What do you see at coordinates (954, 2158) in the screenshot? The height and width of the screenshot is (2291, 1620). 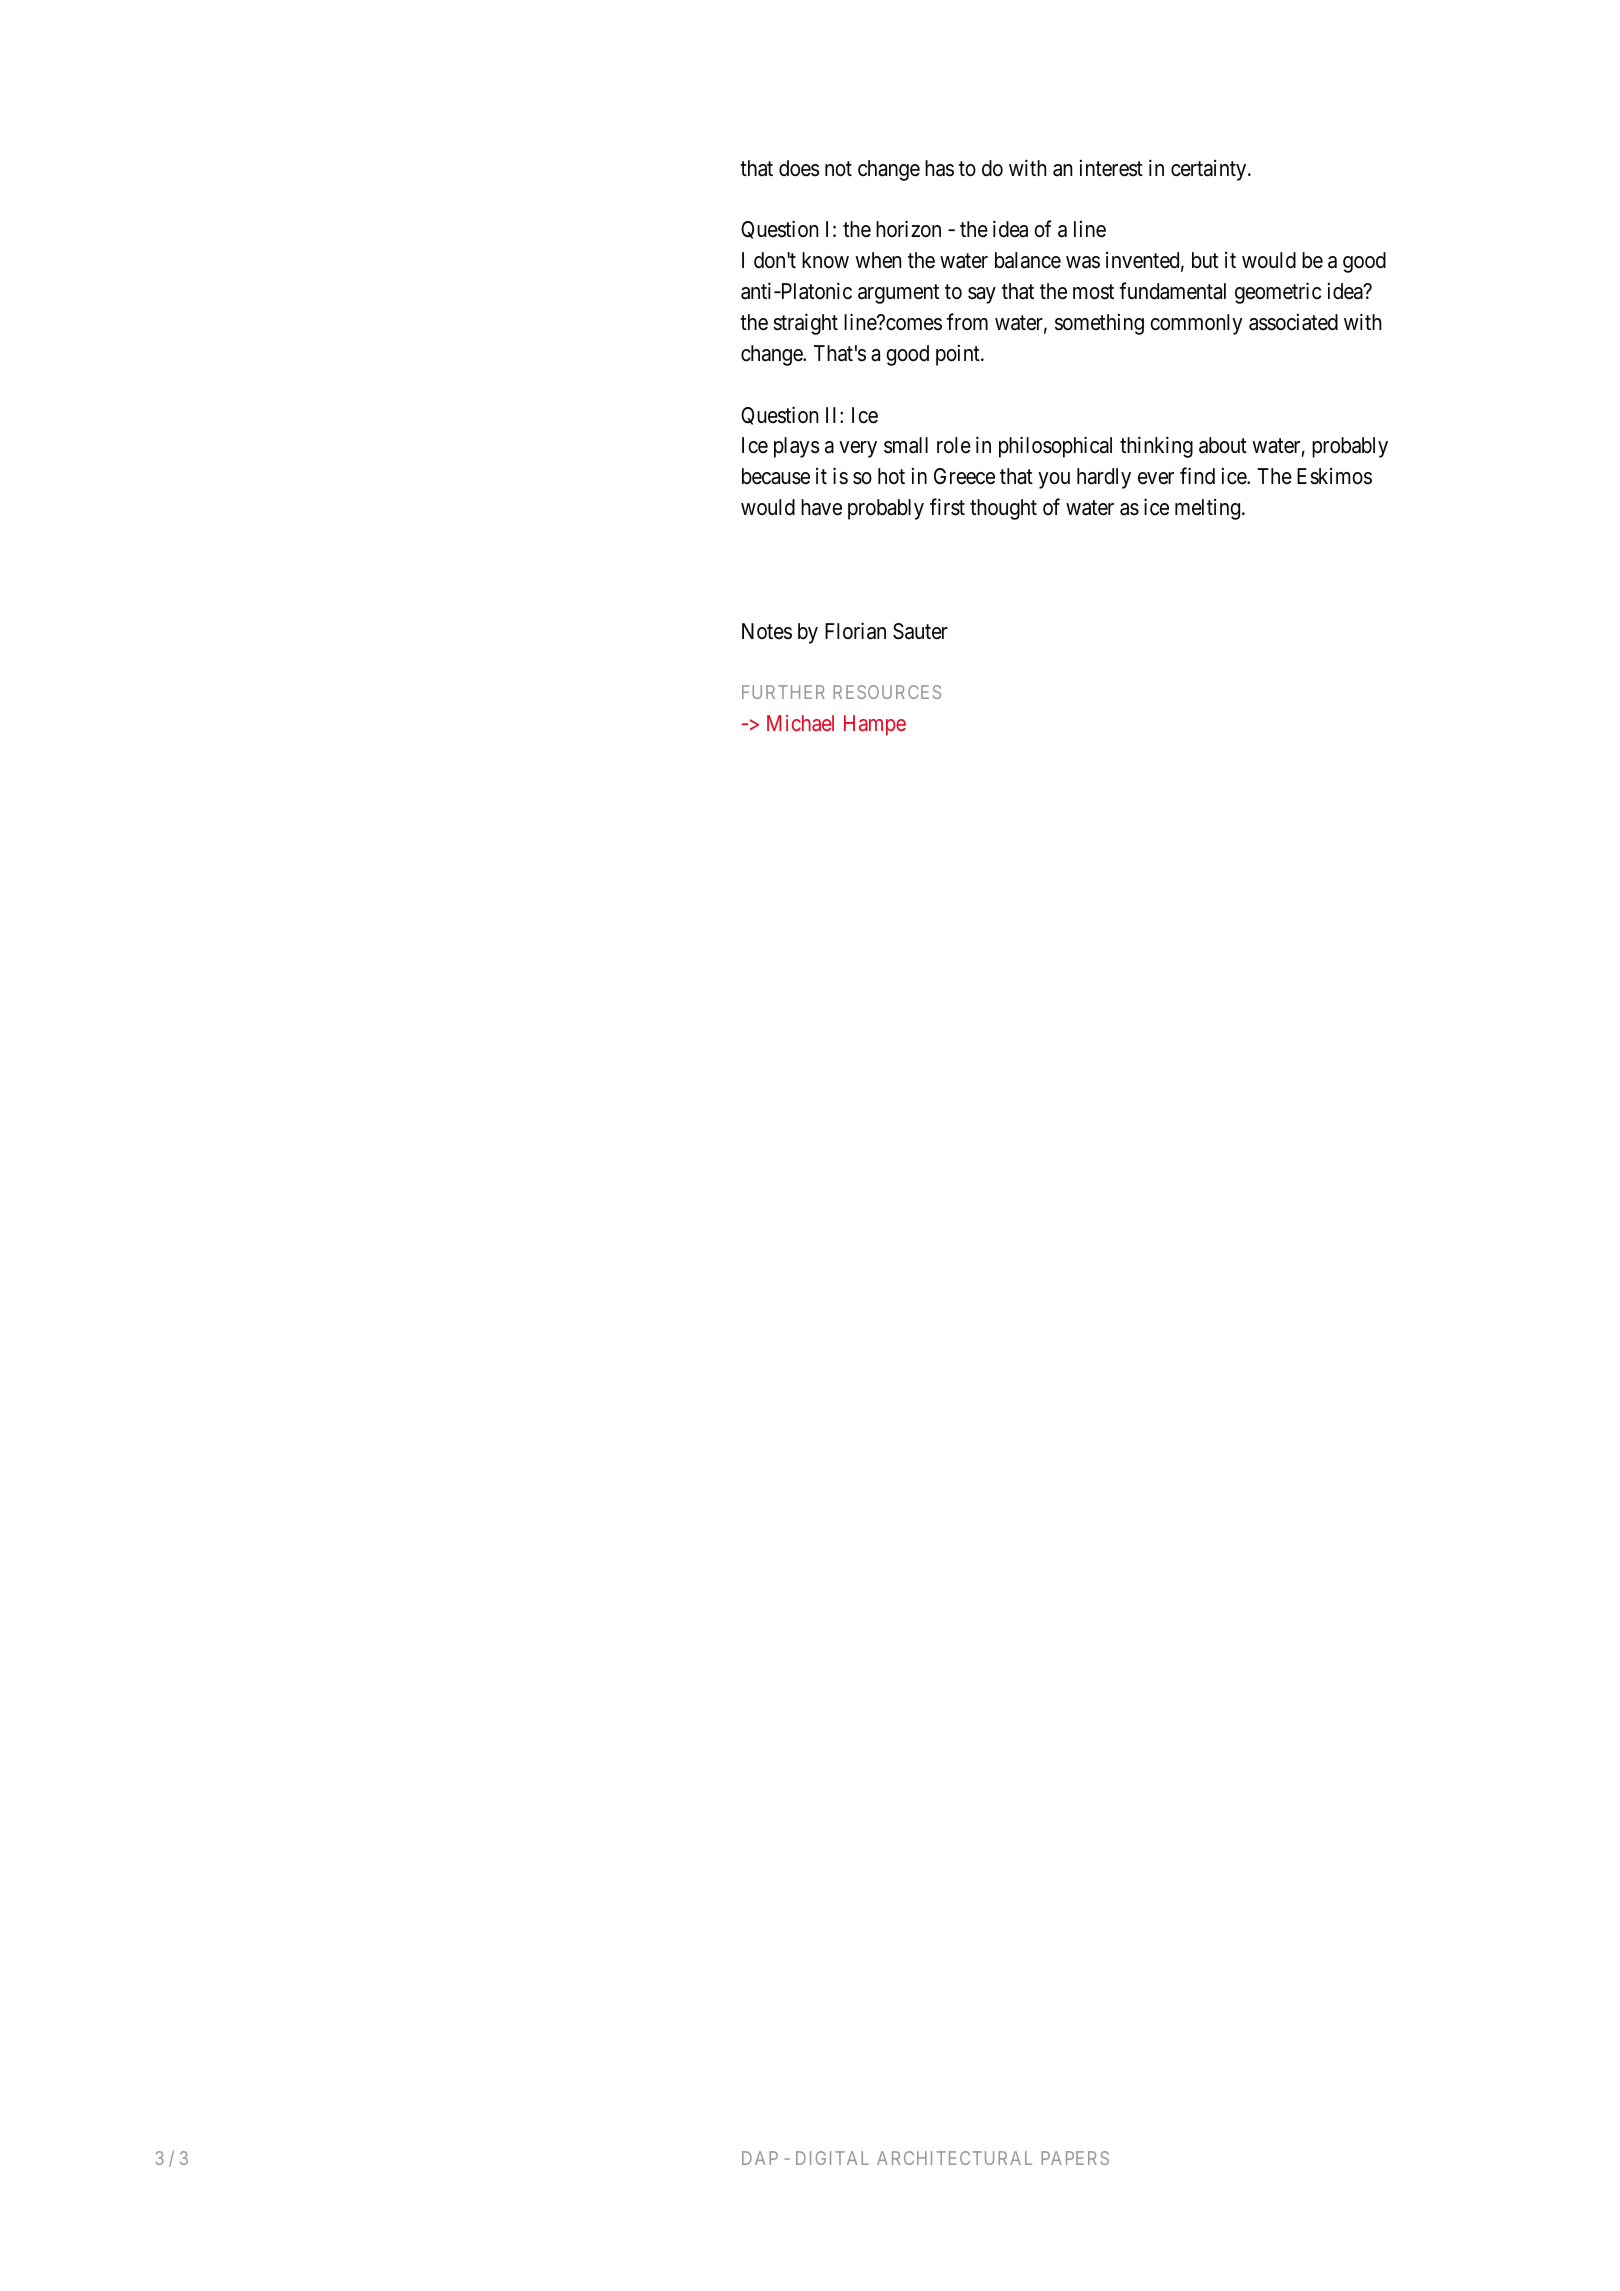 I see `ARCHITECTURAL` at bounding box center [954, 2158].
